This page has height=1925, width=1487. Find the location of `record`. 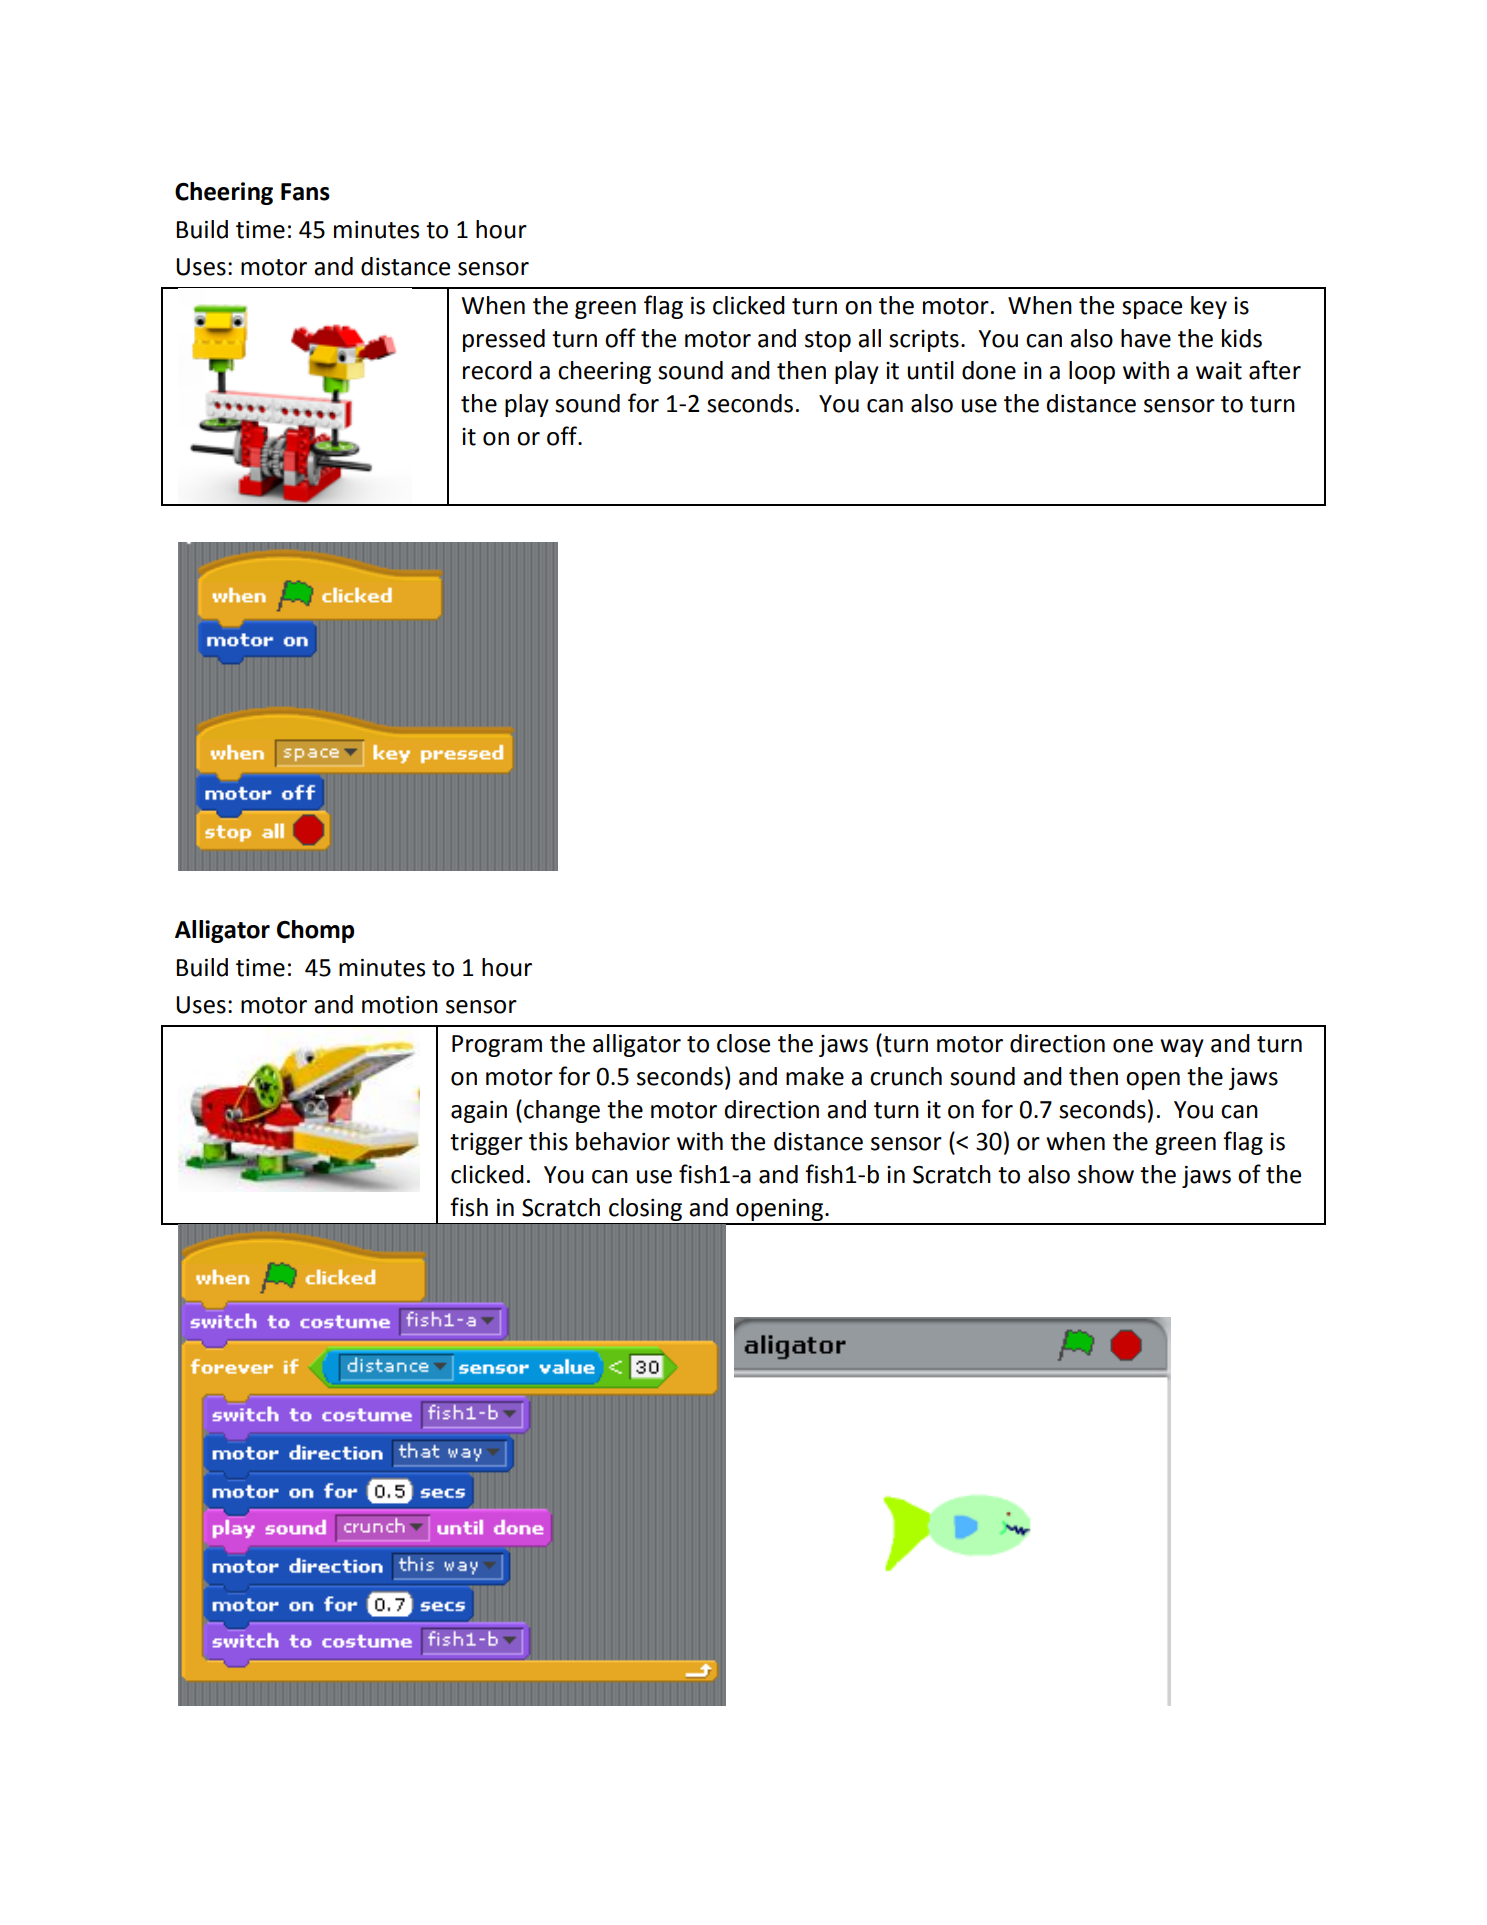

record is located at coordinates (497, 370).
